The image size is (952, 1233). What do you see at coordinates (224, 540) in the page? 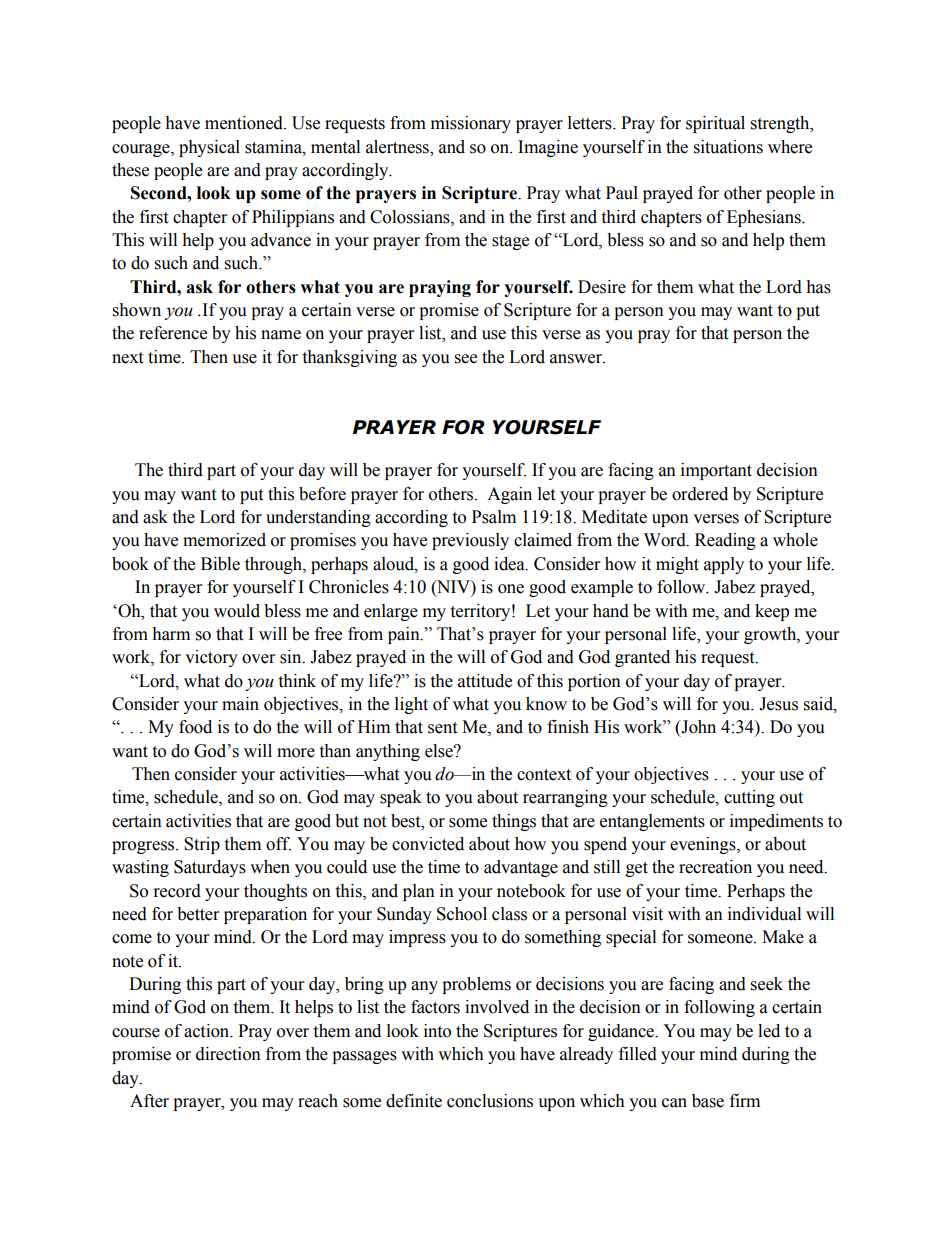
I see `memorized` at bounding box center [224, 540].
